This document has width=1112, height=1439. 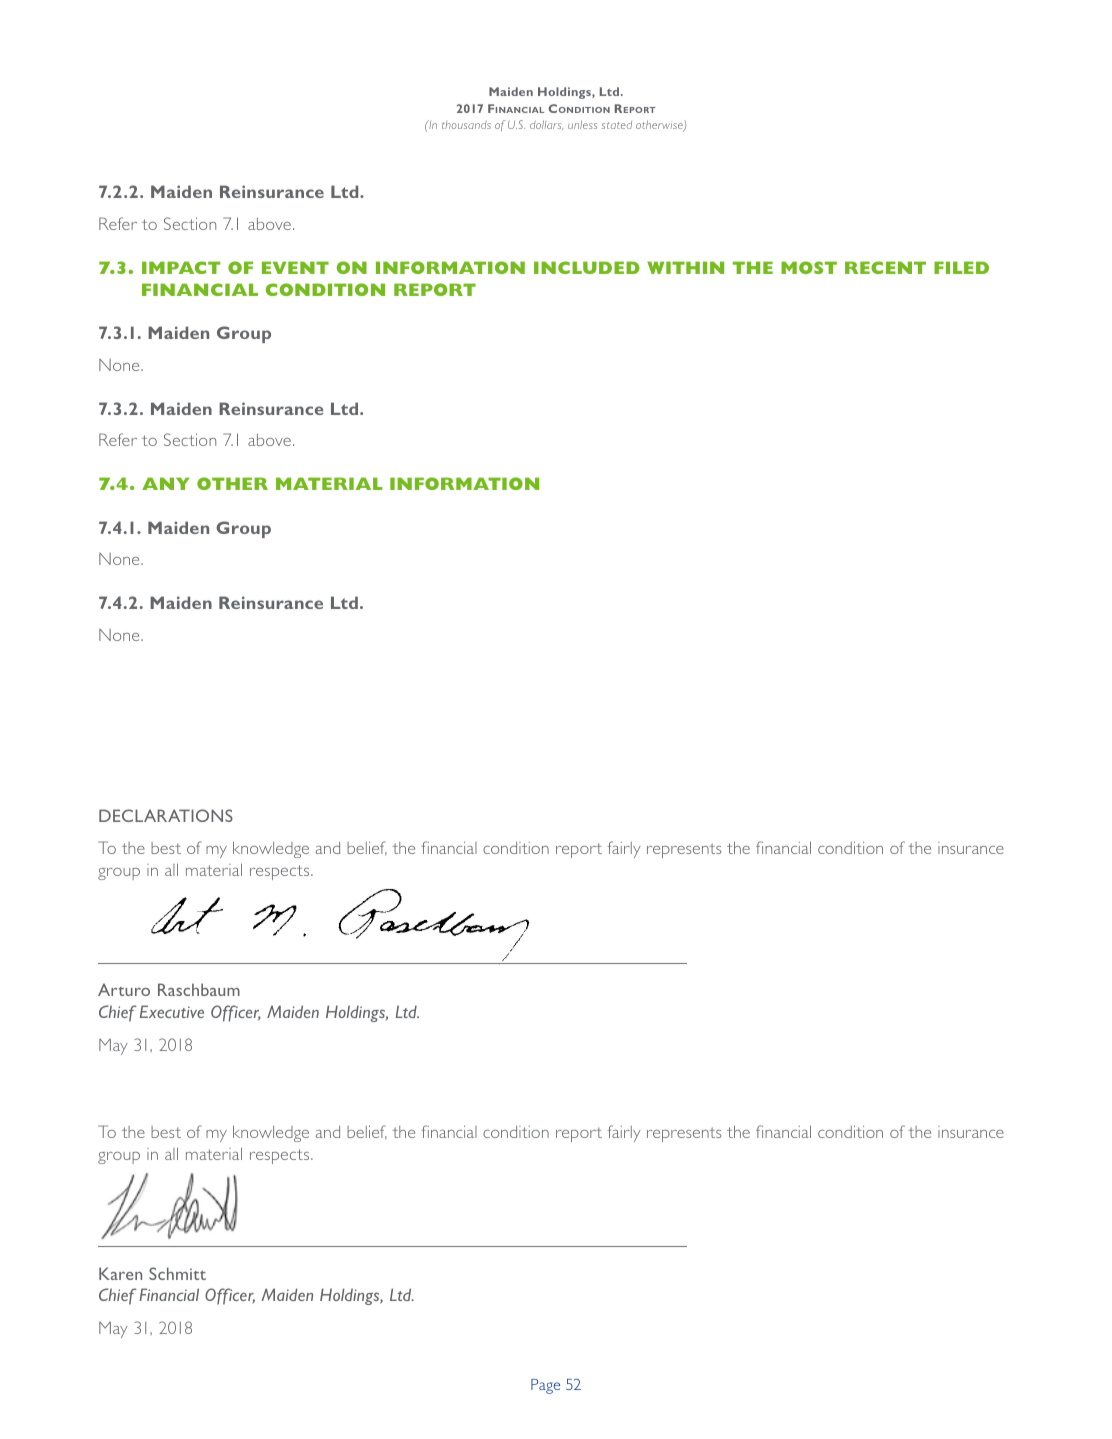 I want to click on DECLARATIONS, so click(x=166, y=815).
